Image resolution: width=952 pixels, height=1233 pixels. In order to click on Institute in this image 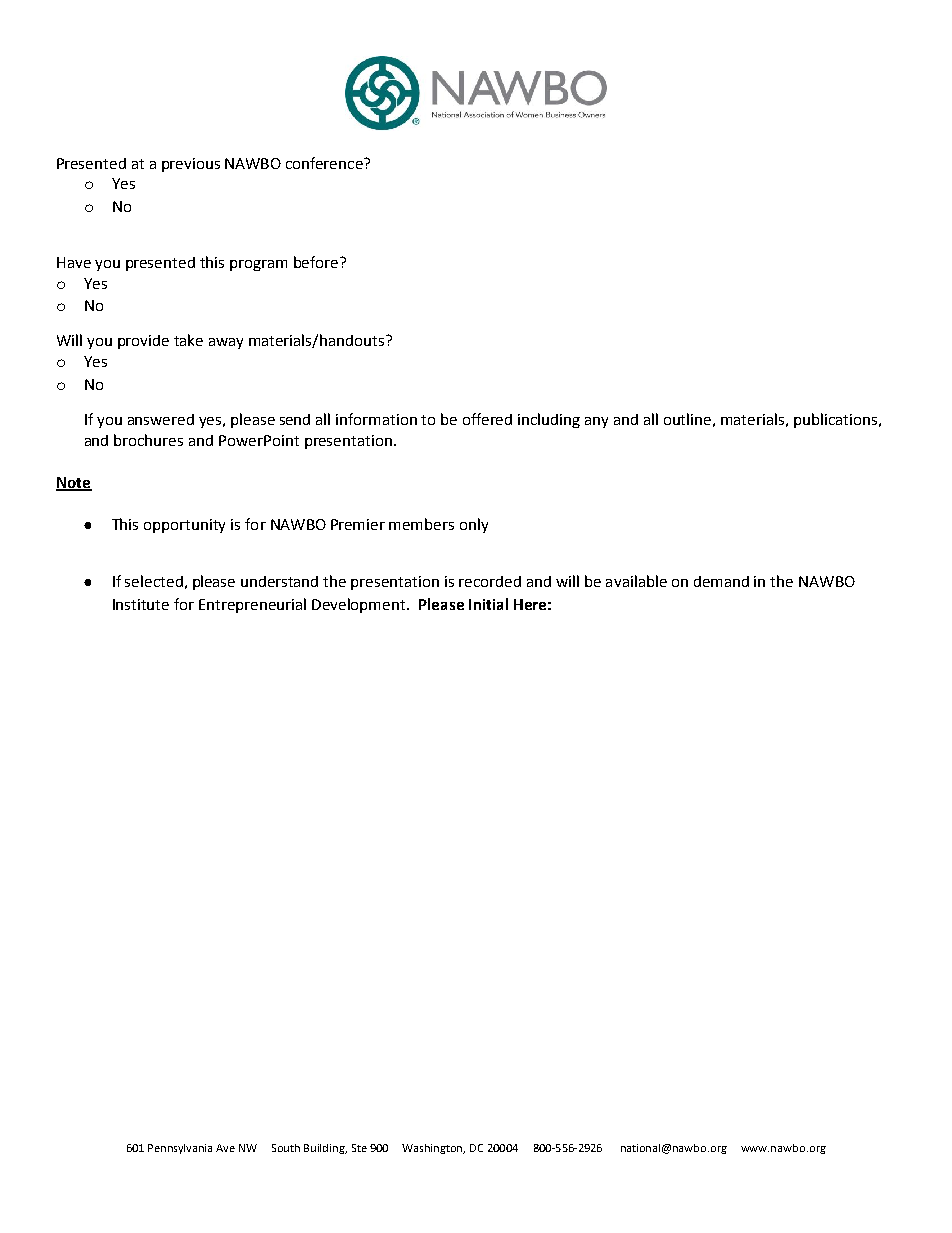, I will do `click(141, 604)`.
